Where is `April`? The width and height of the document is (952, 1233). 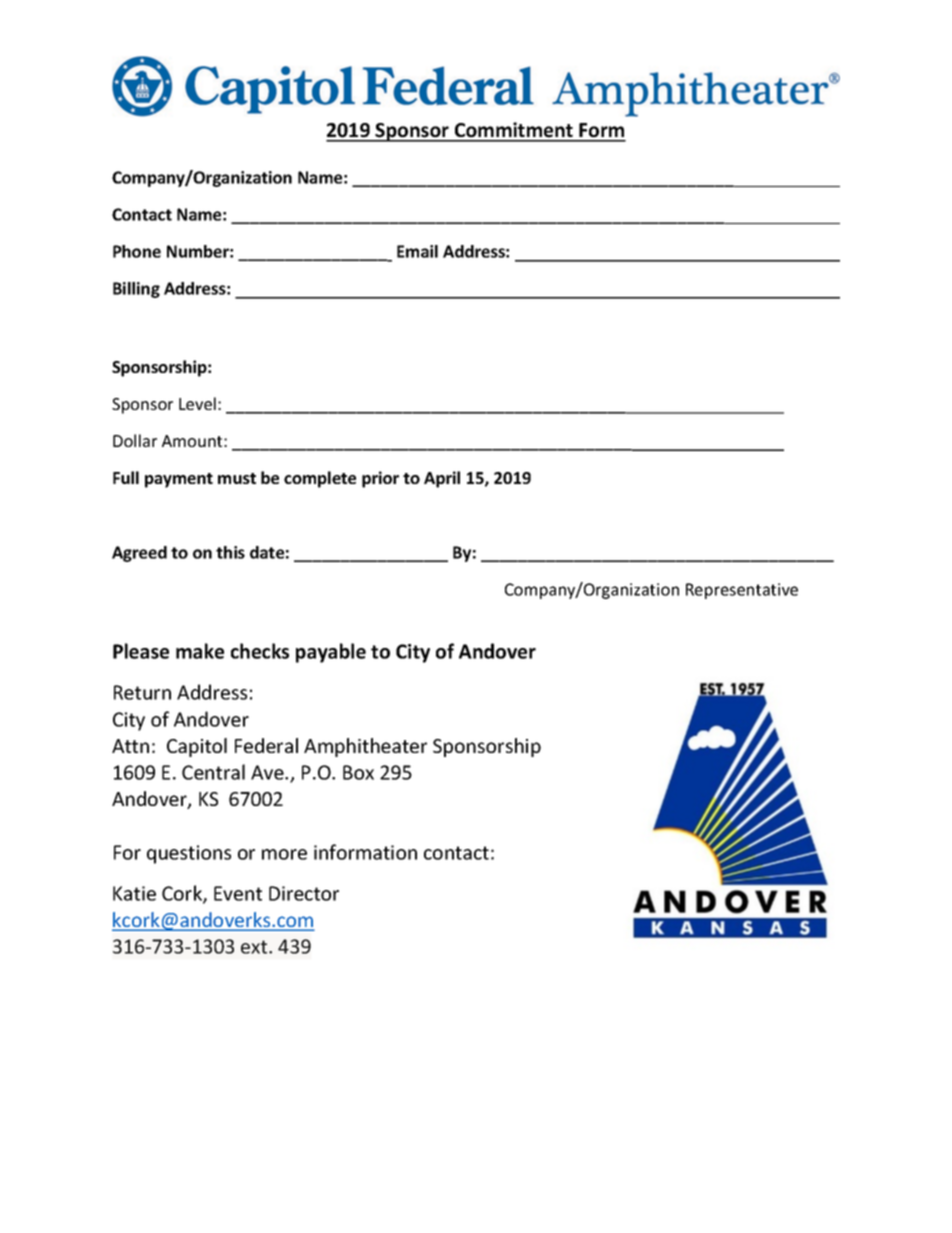
April is located at coordinates (442, 479).
